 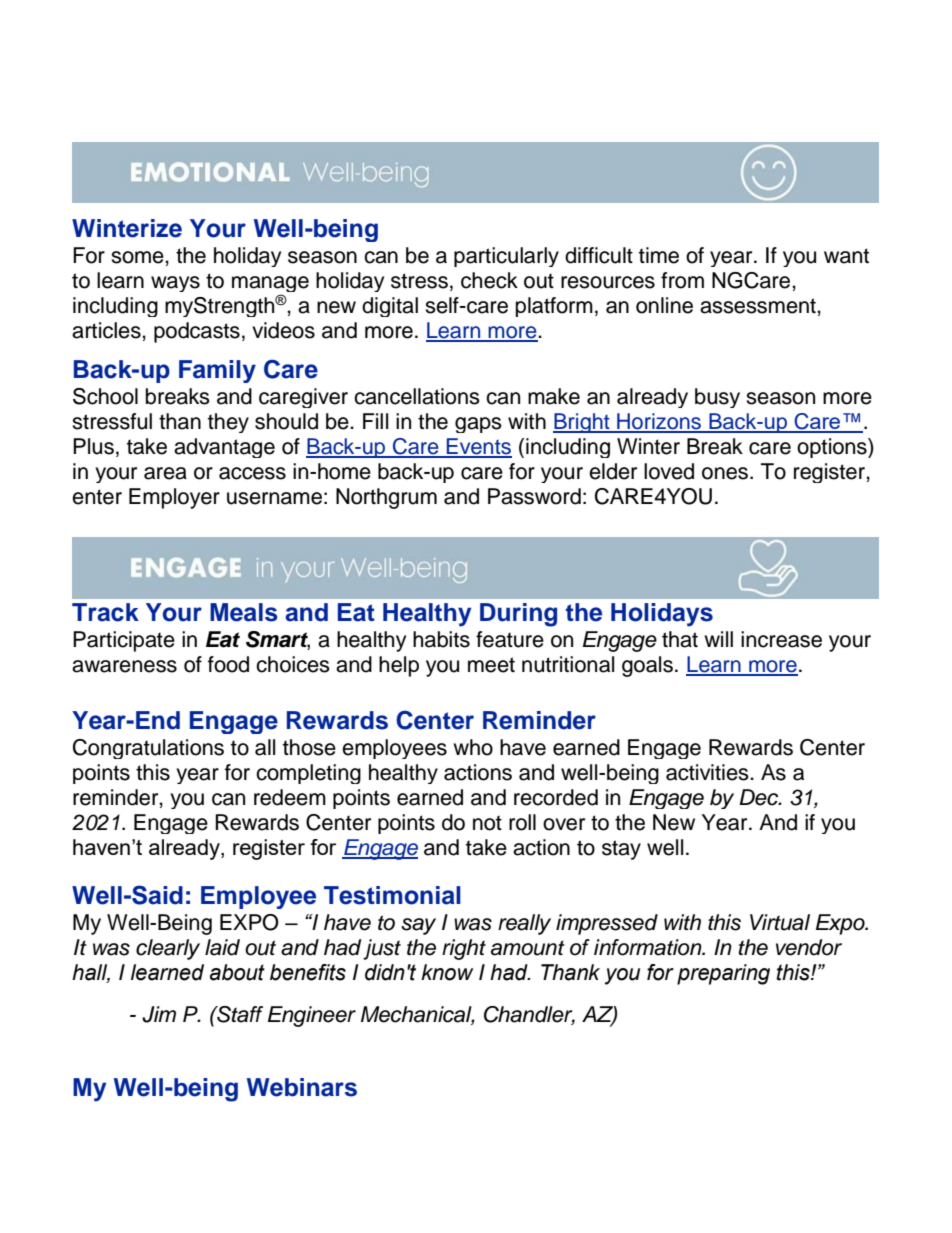 I want to click on Jim, so click(x=159, y=1014).
